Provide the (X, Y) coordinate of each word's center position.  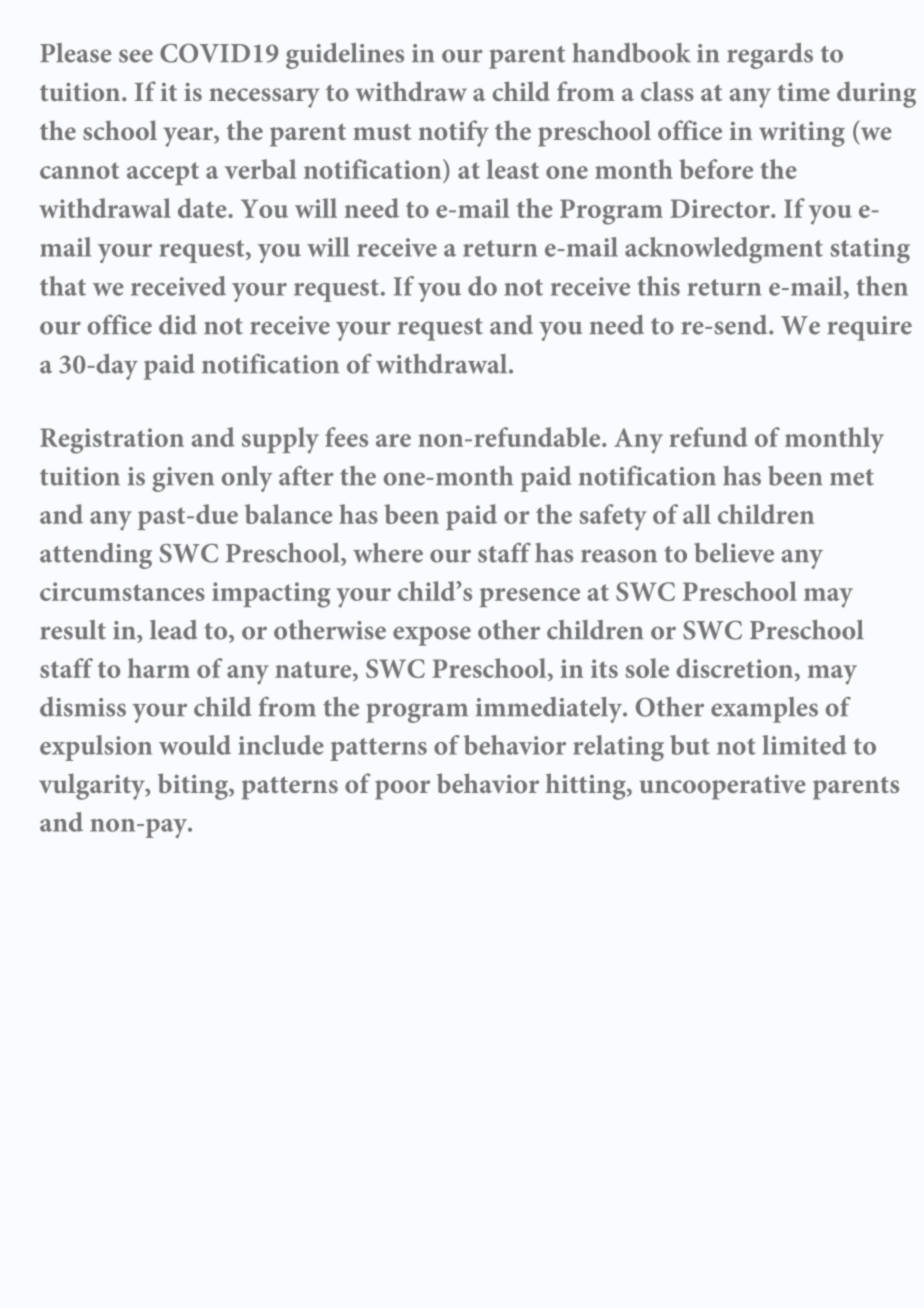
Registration (112, 441)
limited (804, 745)
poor (402, 790)
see (136, 56)
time (803, 92)
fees (346, 437)
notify (453, 133)
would (195, 745)
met (852, 477)
